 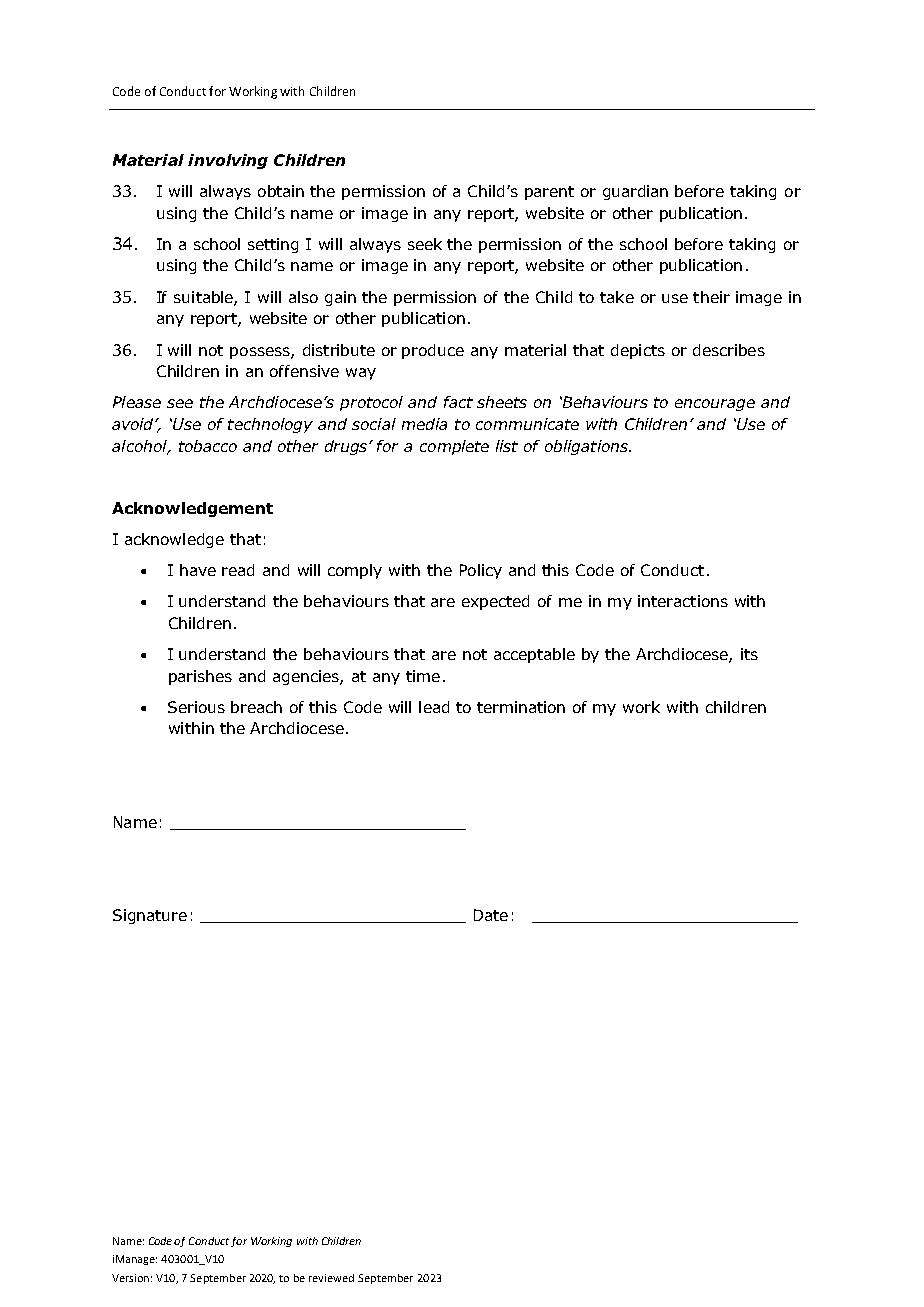 What do you see at coordinates (635, 192) in the screenshot?
I see `guardian` at bounding box center [635, 192].
